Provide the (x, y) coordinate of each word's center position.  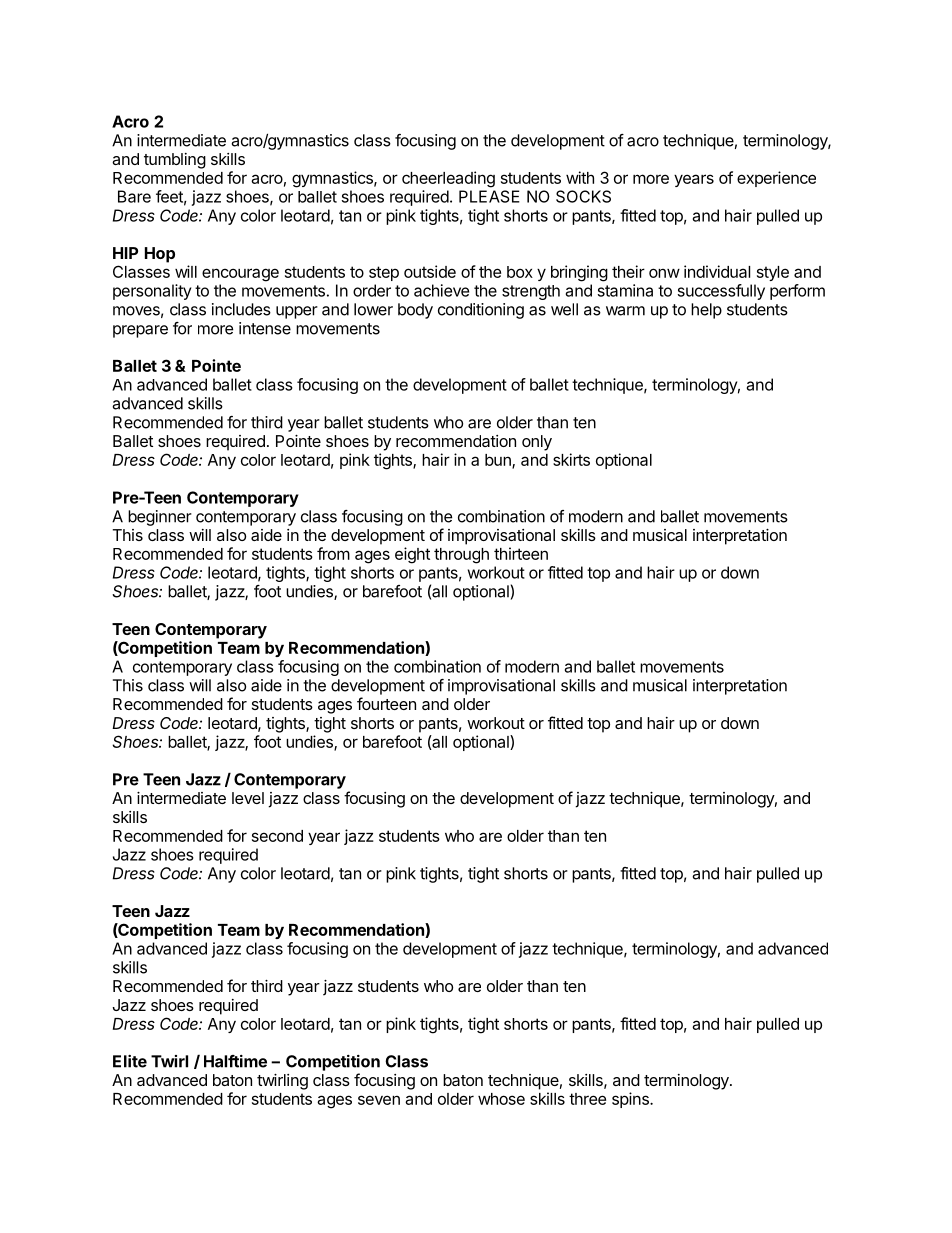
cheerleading (448, 179)
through (461, 556)
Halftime (235, 1061)
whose (501, 1099)
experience (776, 179)
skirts (571, 459)
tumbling (175, 161)
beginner (160, 518)
